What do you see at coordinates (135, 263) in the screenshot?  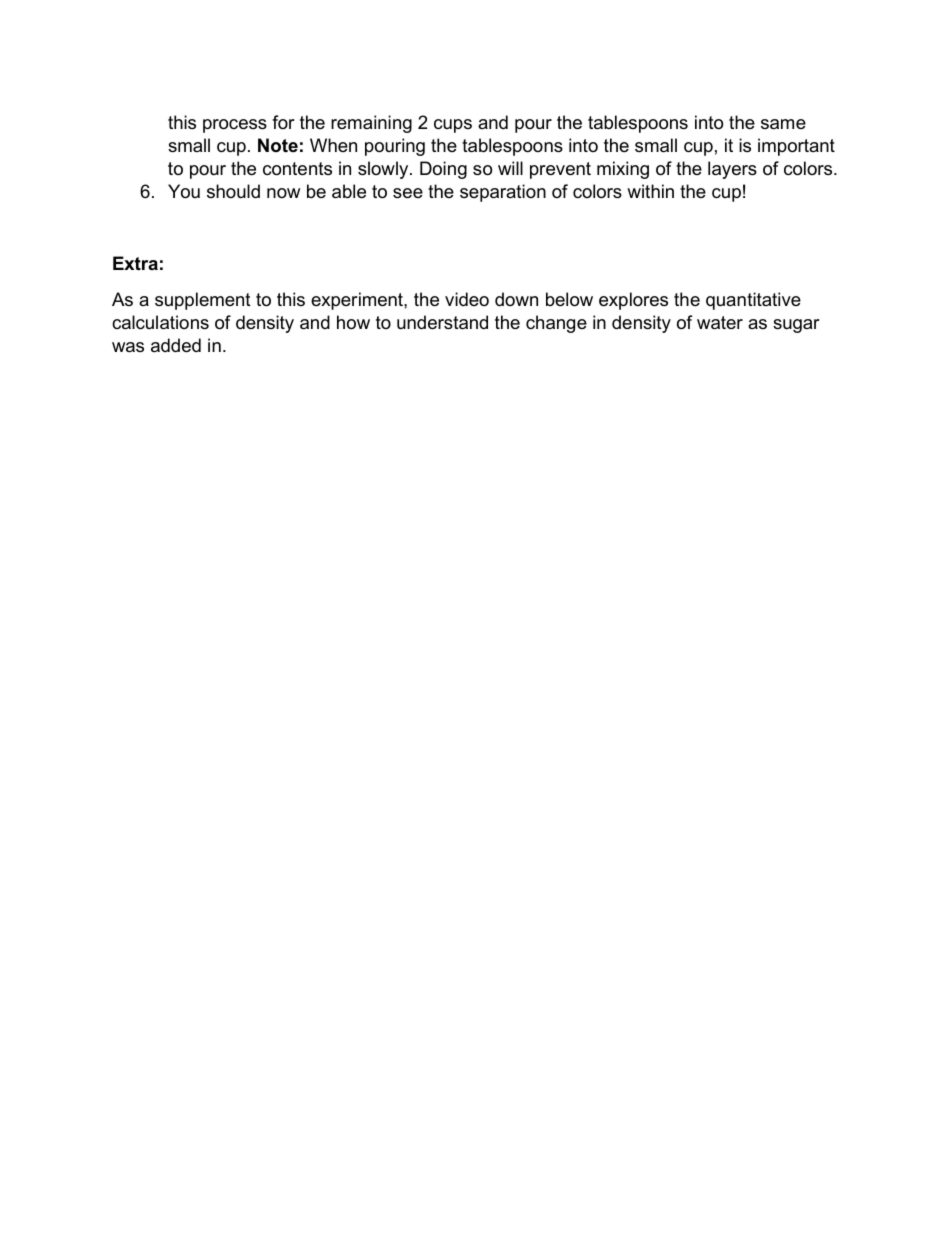 I see `Extra` at bounding box center [135, 263].
